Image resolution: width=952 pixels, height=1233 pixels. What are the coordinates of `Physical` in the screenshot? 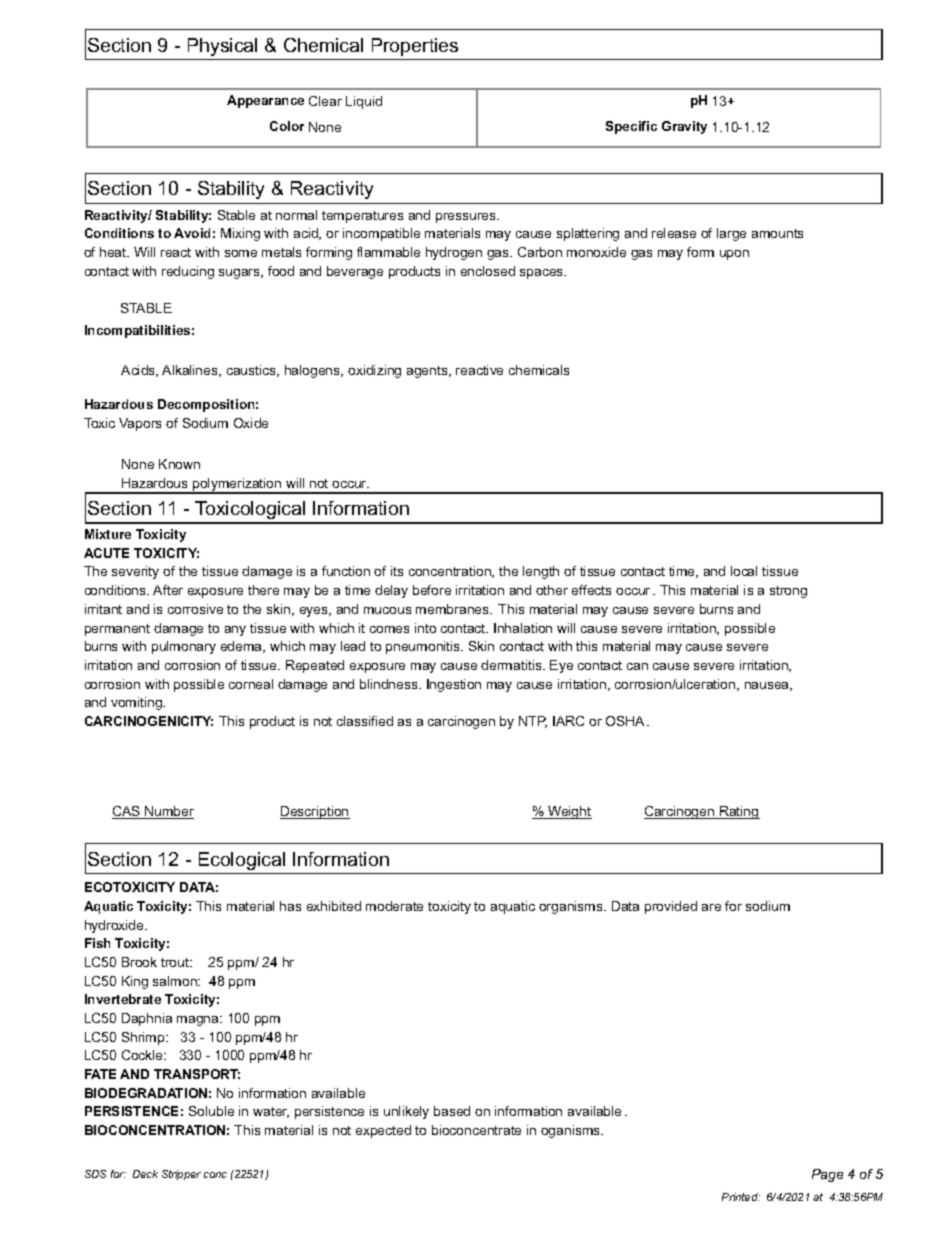 It's located at (222, 47).
